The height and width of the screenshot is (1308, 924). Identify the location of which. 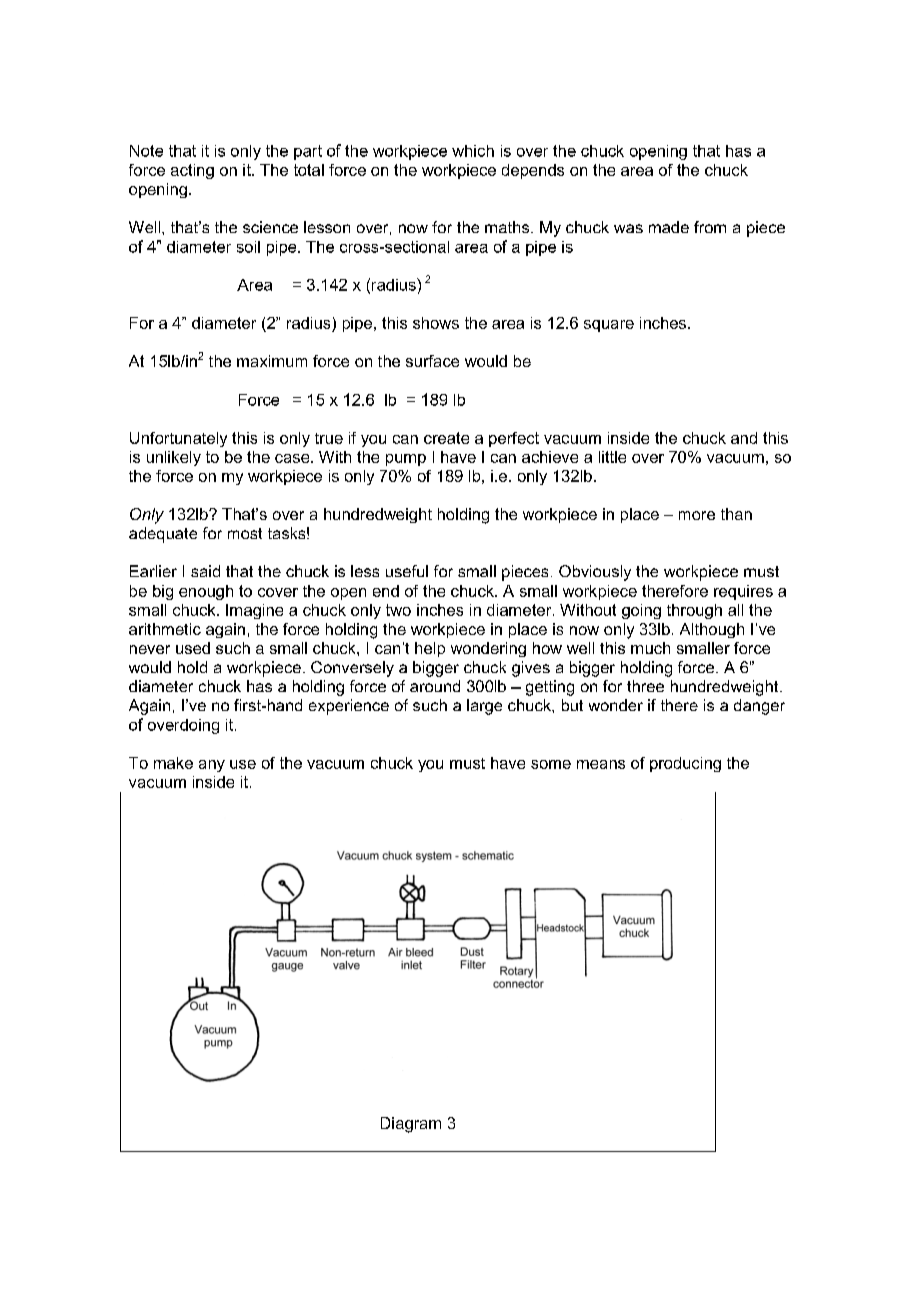
(473, 151).
